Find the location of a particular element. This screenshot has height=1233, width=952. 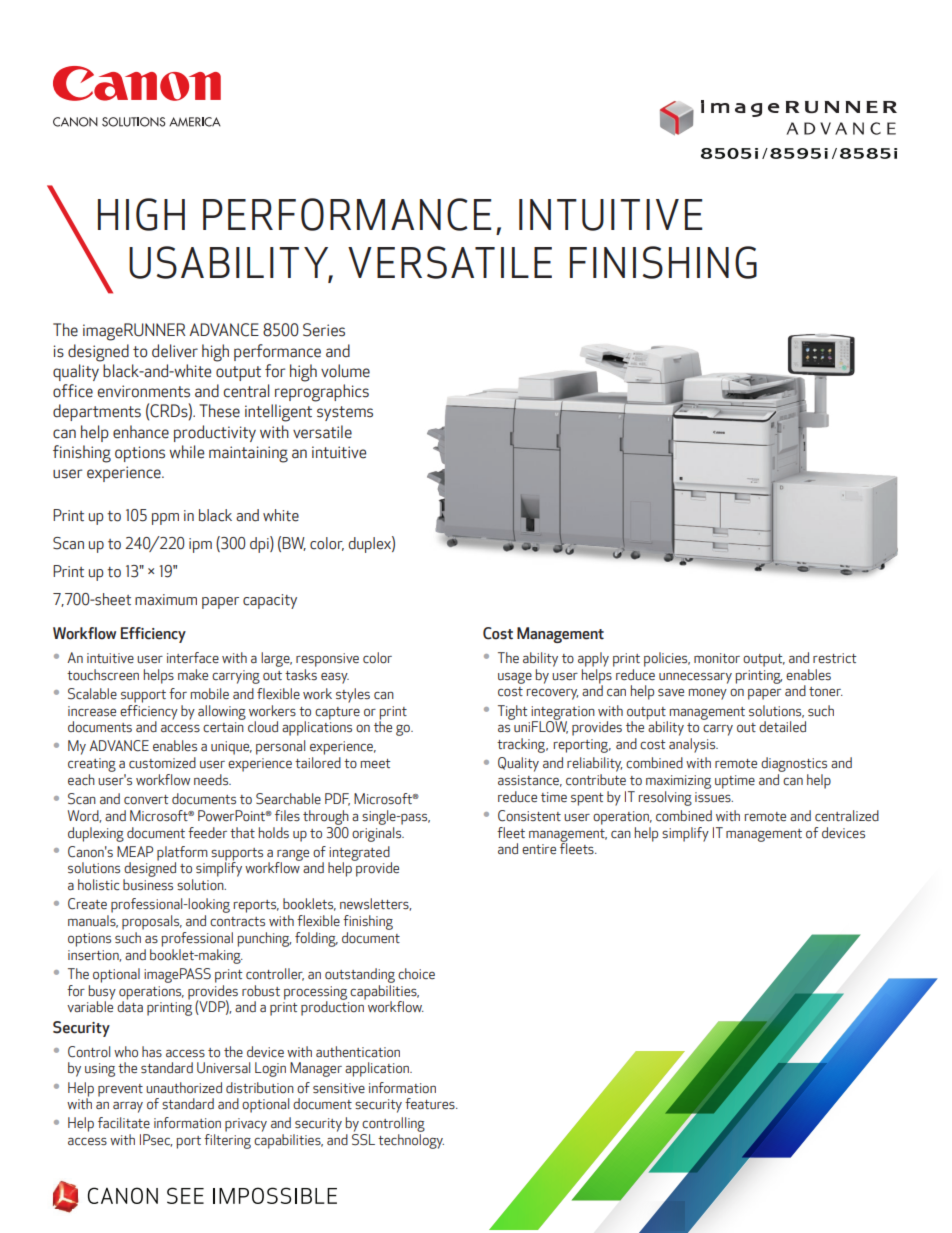

volume is located at coordinates (345, 371).
